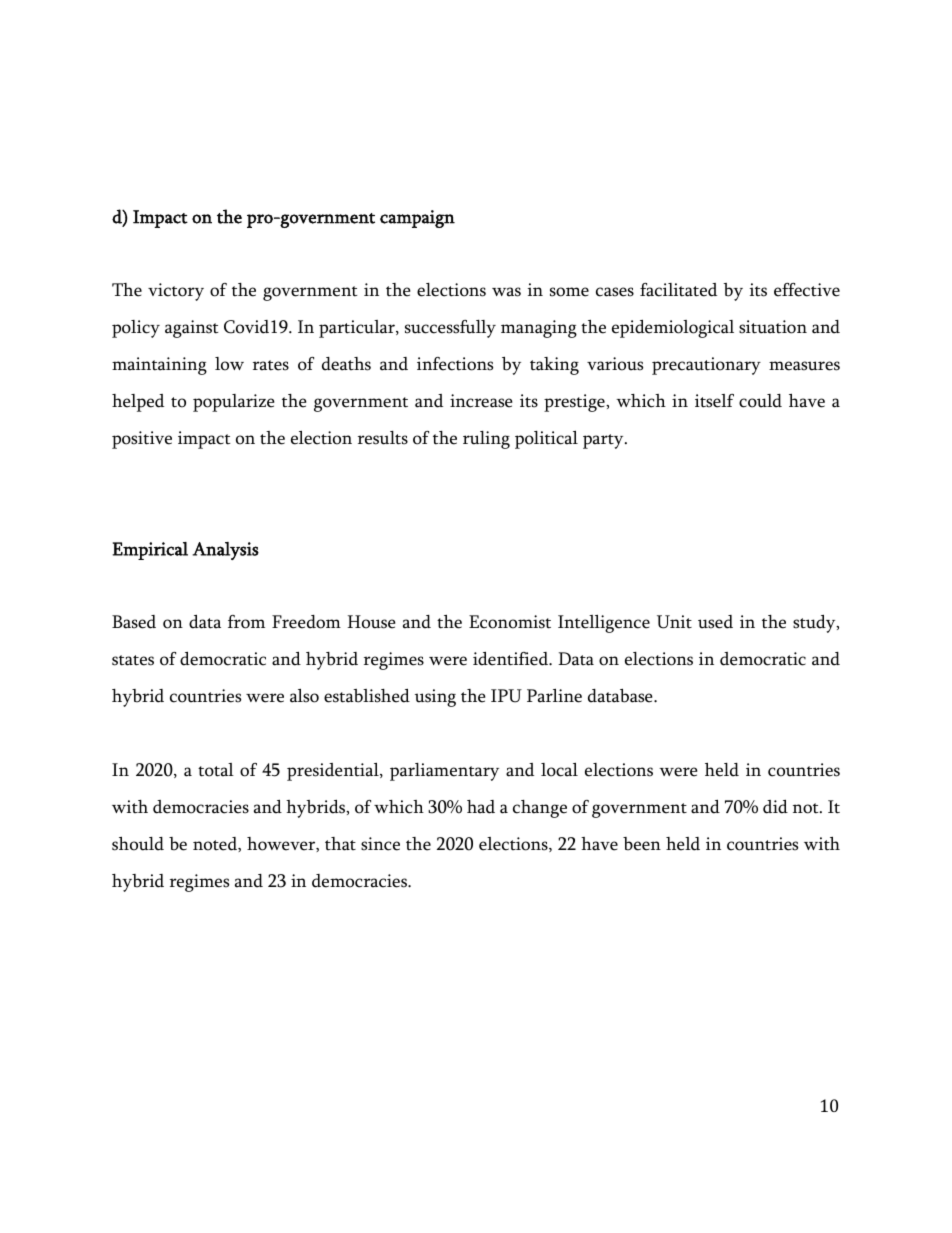 The width and height of the page is (952, 1233). I want to click on should, so click(138, 844).
